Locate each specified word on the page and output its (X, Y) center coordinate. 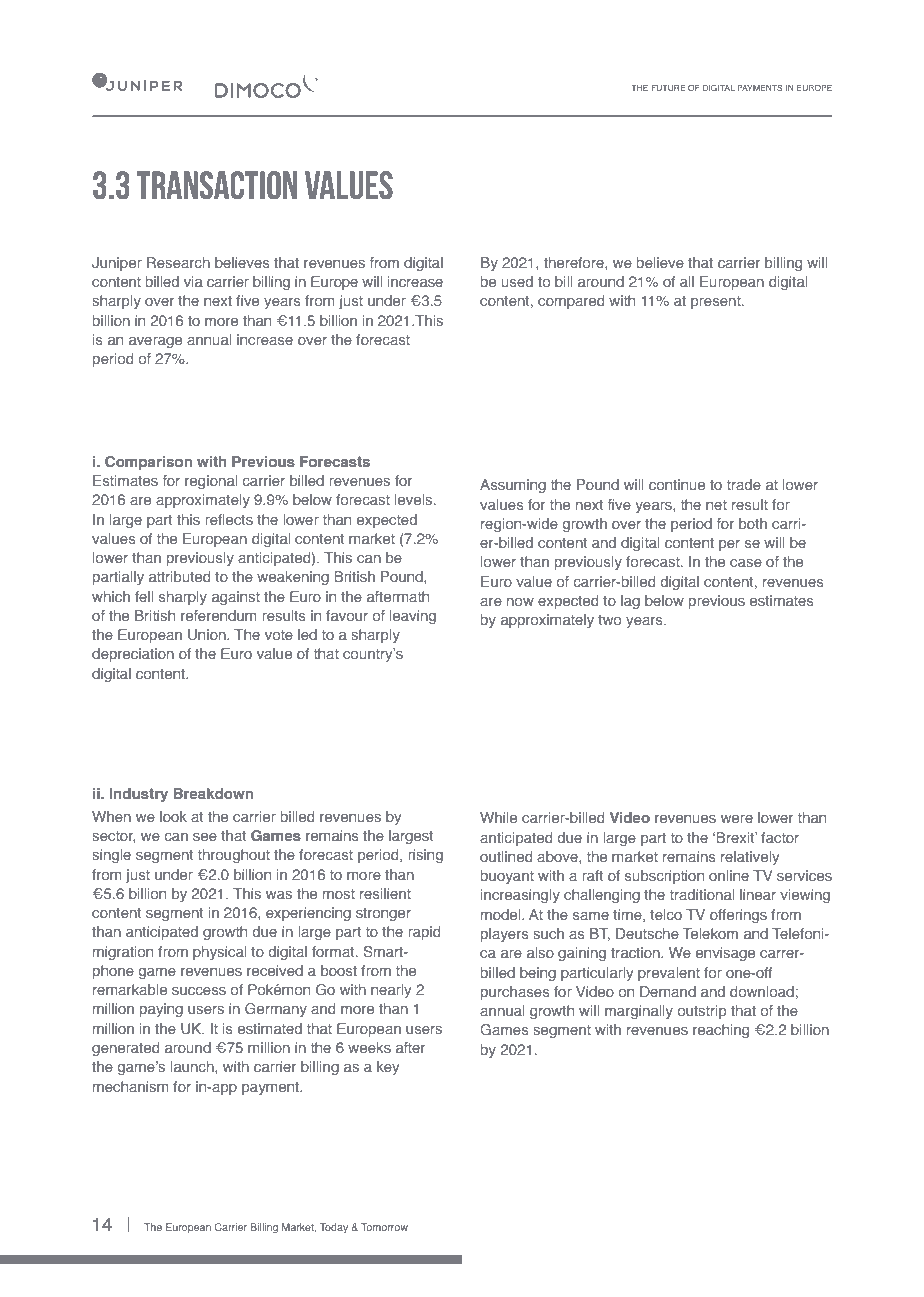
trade (744, 484)
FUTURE (668, 88)
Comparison (148, 463)
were (737, 819)
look (173, 816)
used (517, 281)
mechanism (131, 1086)
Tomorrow (384, 1227)
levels (415, 499)
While (498, 817)
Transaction (217, 185)
